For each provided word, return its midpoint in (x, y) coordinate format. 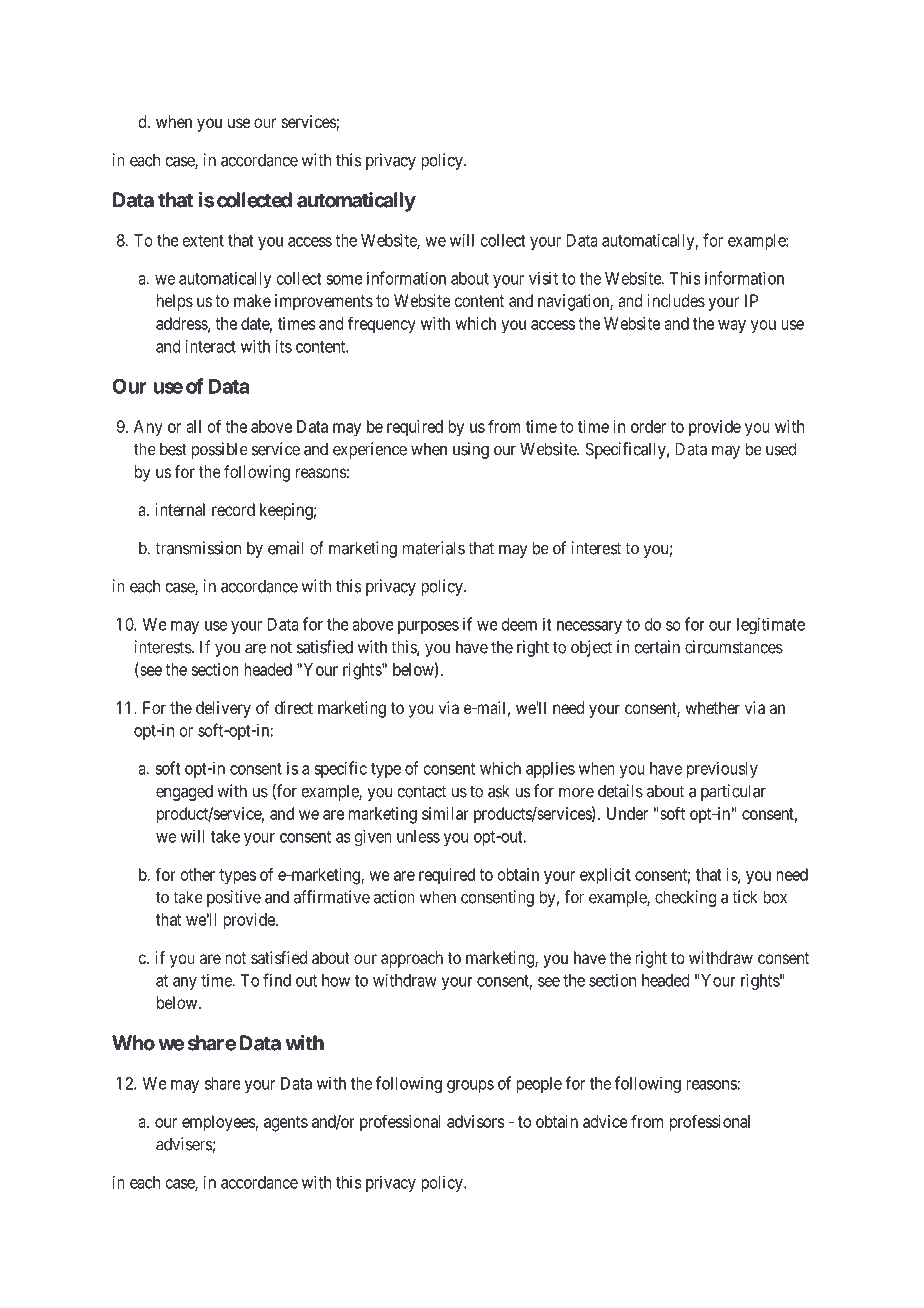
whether (712, 707)
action (394, 897)
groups (470, 1086)
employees (219, 1123)
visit (543, 278)
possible (220, 450)
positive (234, 898)
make (252, 300)
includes (676, 300)
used (781, 449)
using (471, 450)
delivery (223, 709)
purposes (428, 627)
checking (685, 898)
